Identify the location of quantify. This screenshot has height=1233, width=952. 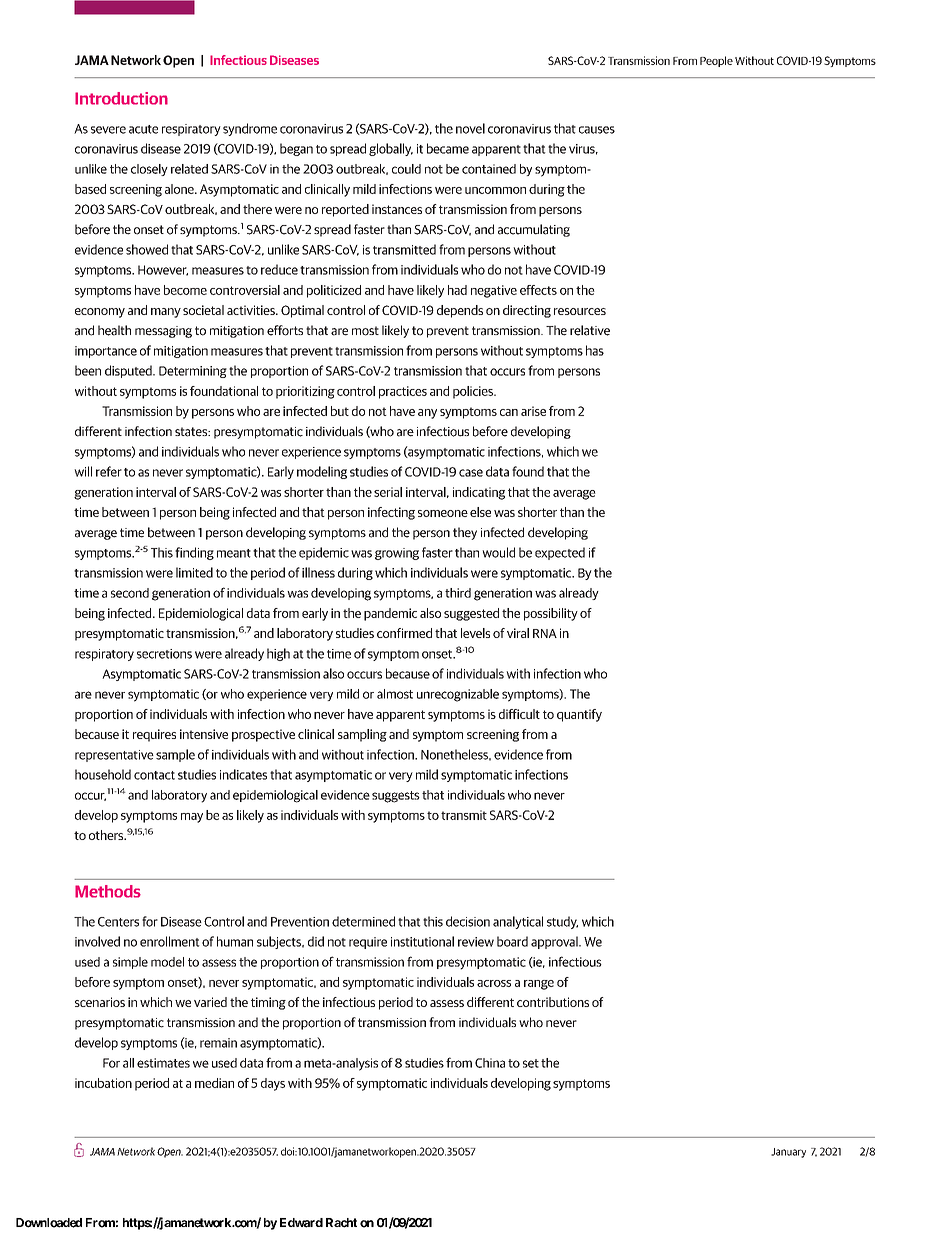
(579, 715).
